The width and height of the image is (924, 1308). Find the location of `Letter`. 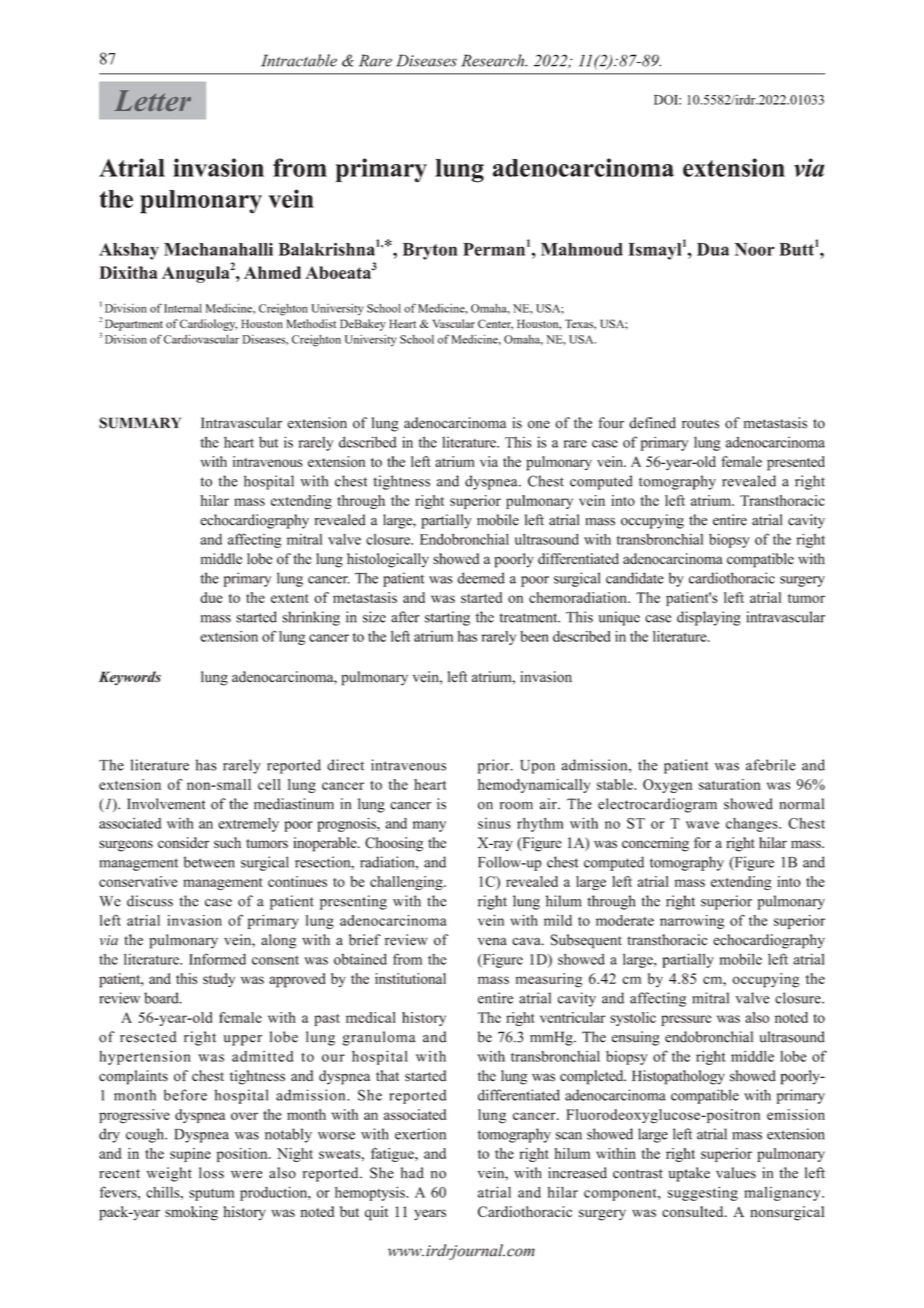

Letter is located at coordinates (152, 100).
